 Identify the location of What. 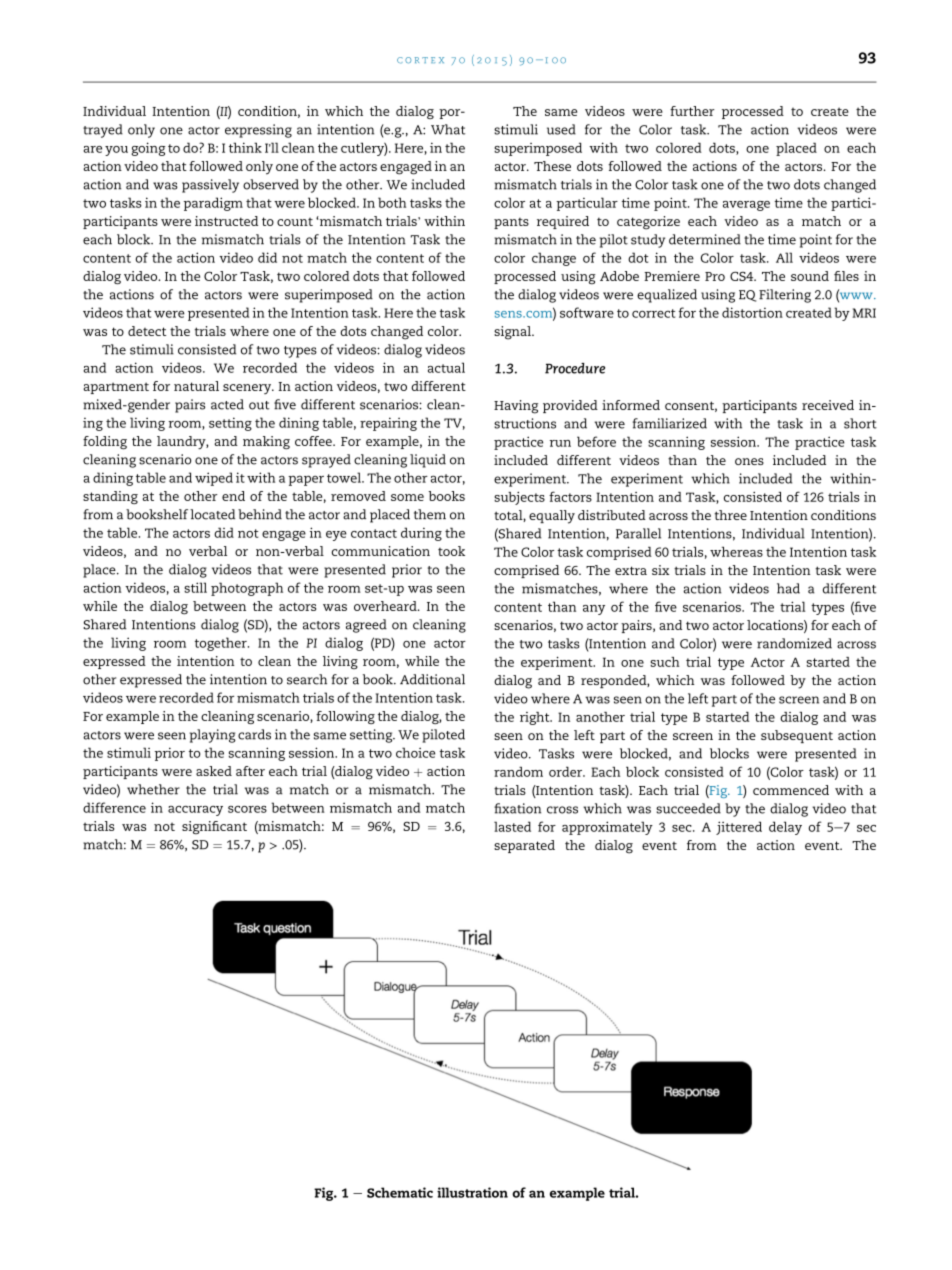
(448, 129).
